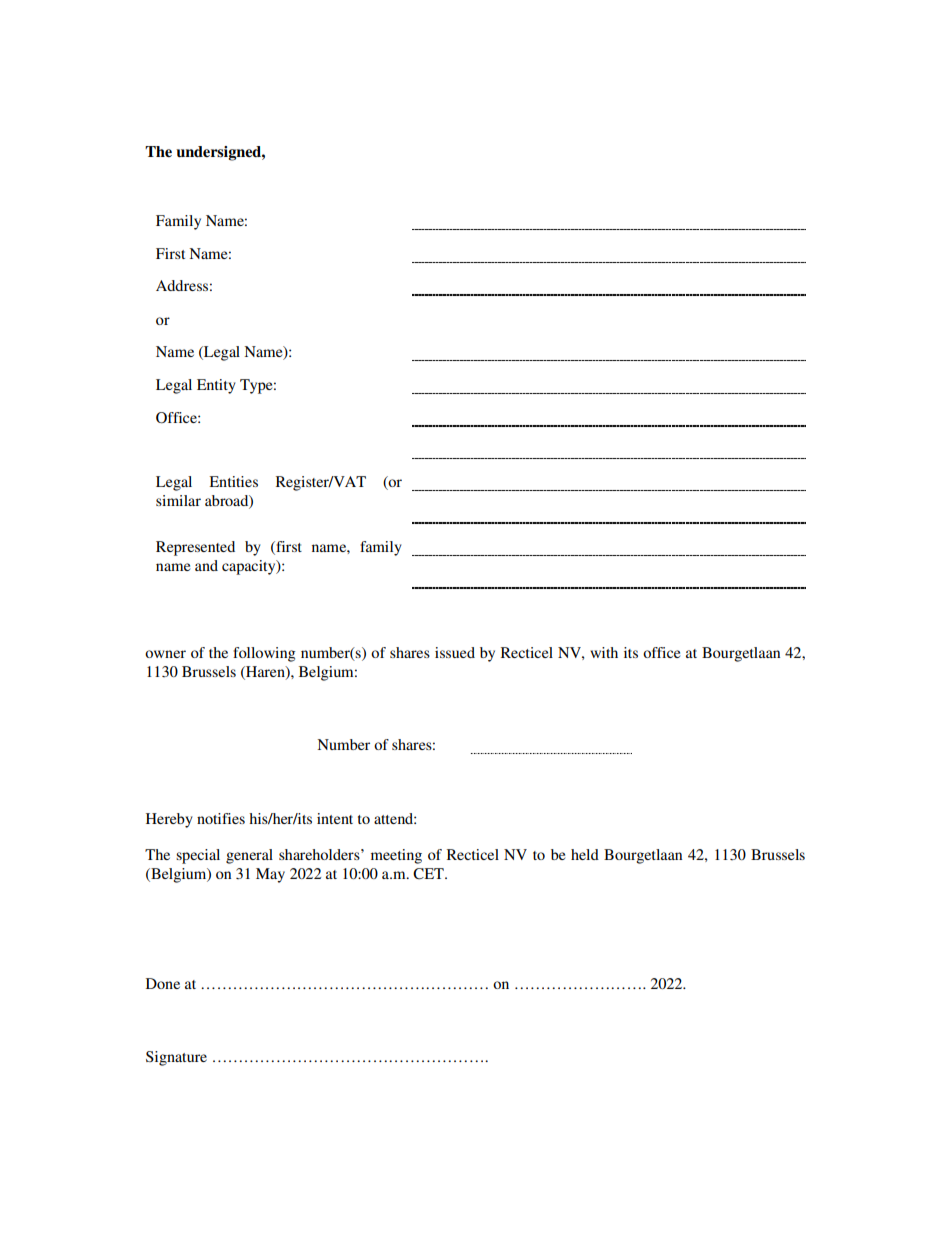  I want to click on following, so click(264, 654).
